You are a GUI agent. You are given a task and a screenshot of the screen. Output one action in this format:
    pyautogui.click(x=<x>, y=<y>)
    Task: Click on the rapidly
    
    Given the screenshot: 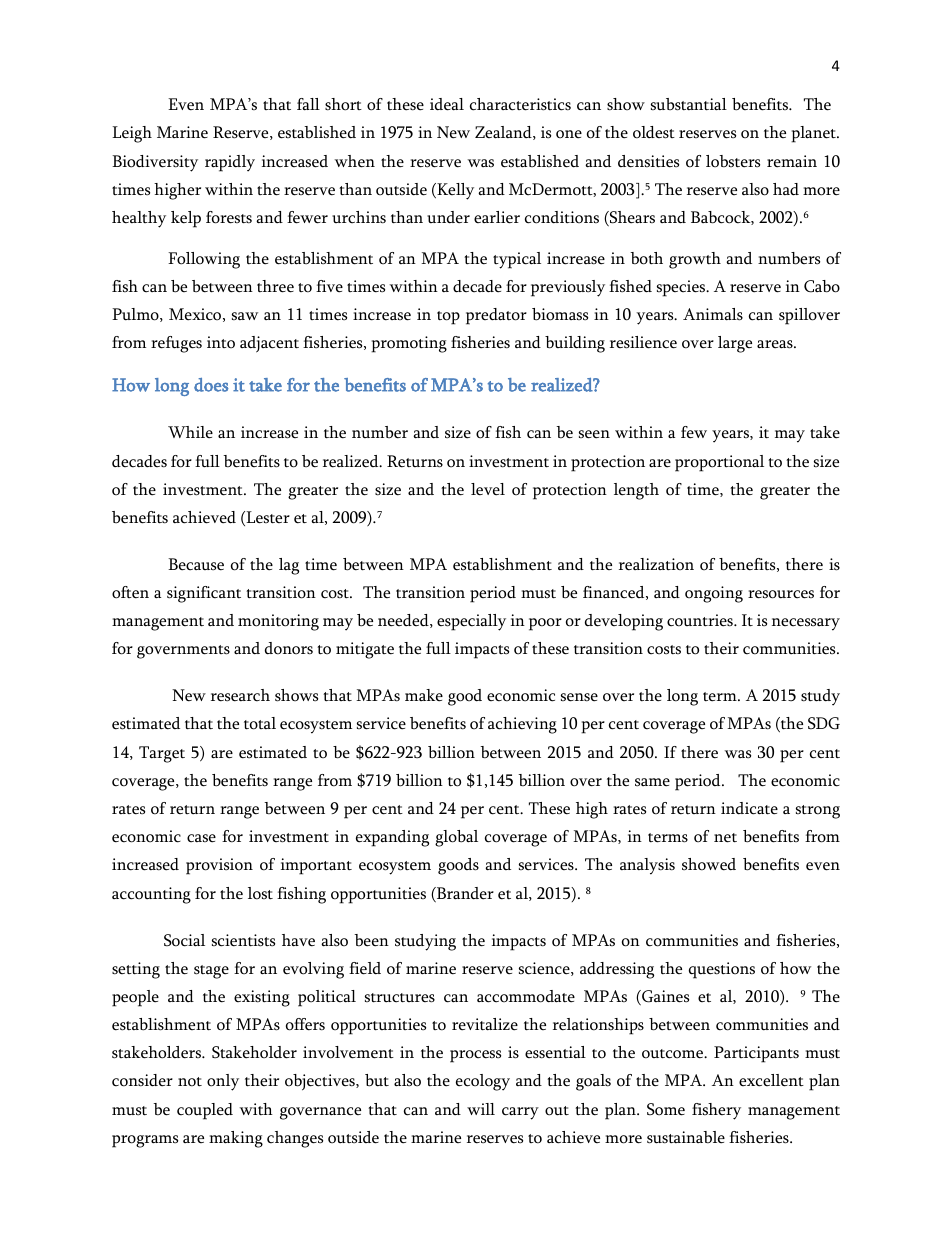 What is the action you would take?
    pyautogui.click(x=230, y=163)
